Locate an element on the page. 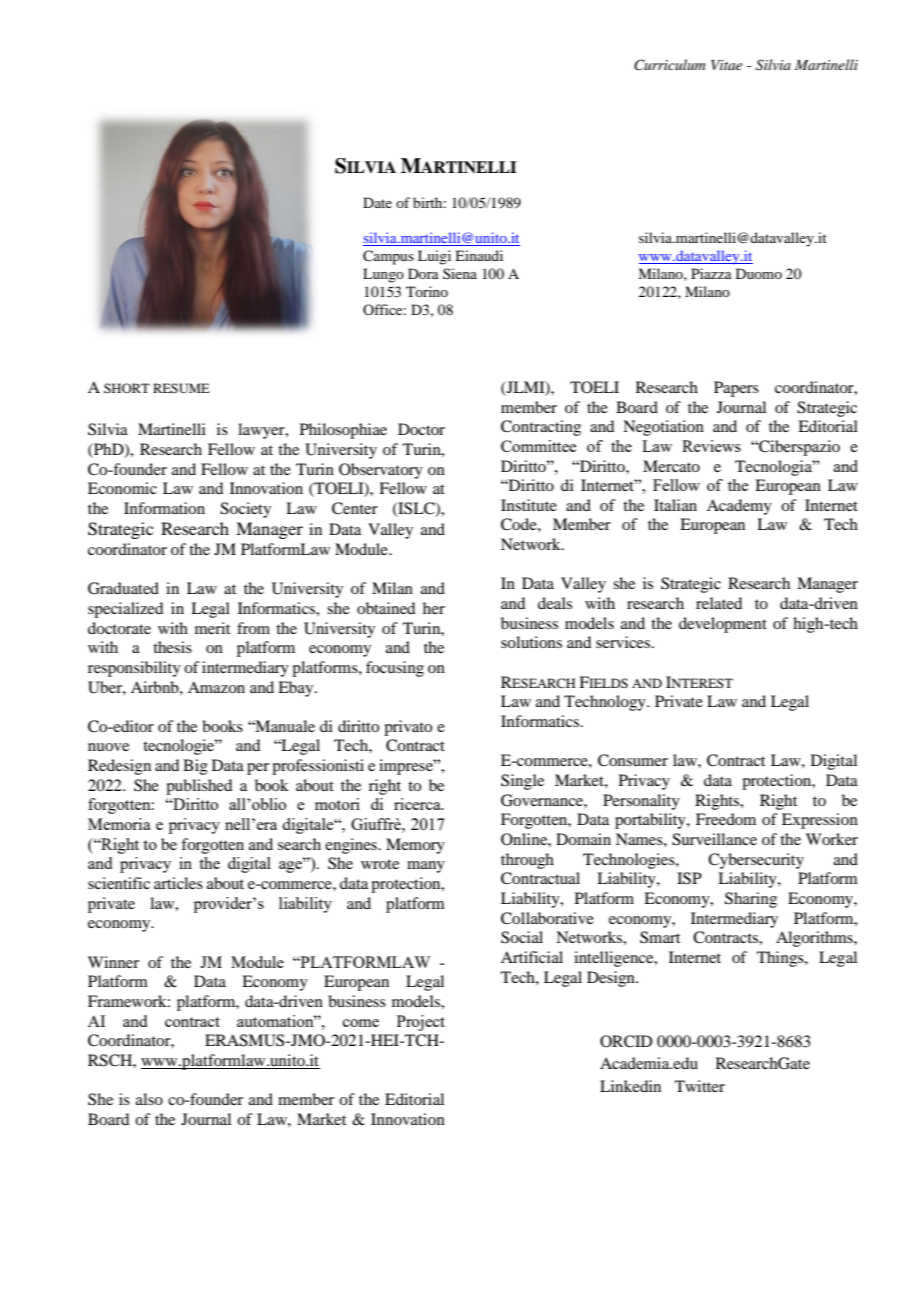 Image resolution: width=924 pixels, height=1308 pixels. Date is located at coordinates (377, 202).
